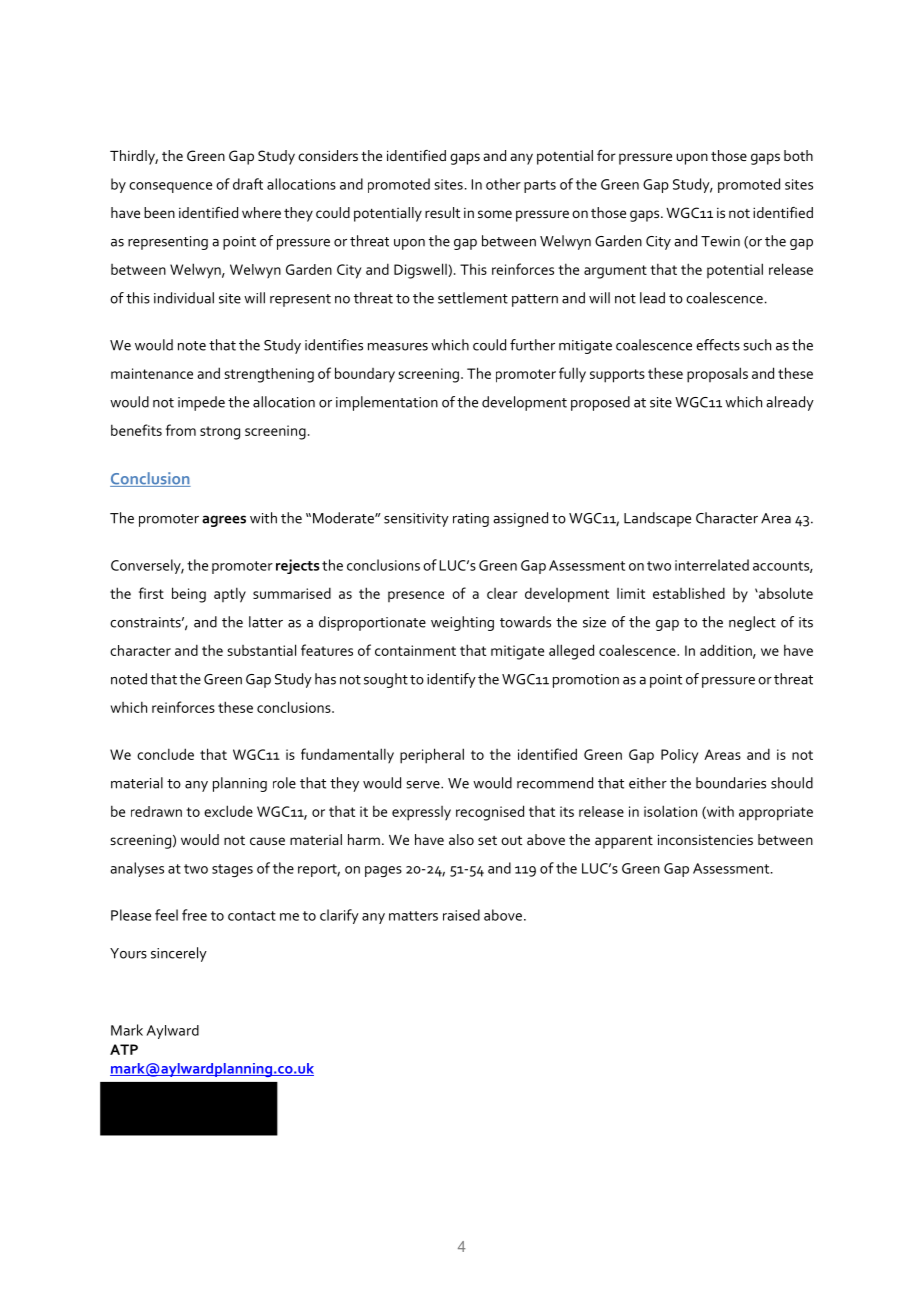 Image resolution: width=924 pixels, height=1308 pixels. What do you see at coordinates (798, 155) in the page?
I see `both` at bounding box center [798, 155].
